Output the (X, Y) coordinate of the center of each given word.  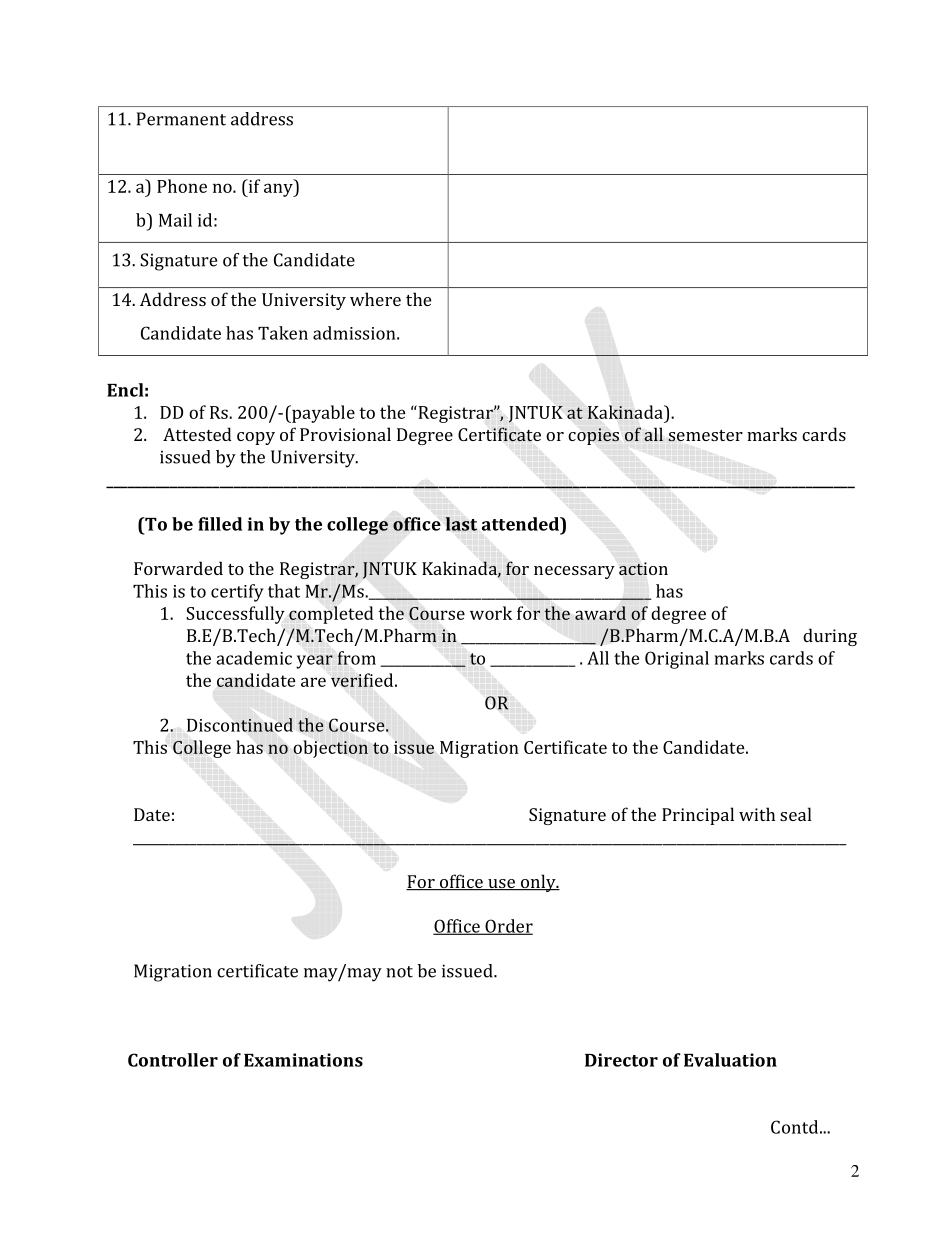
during (830, 637)
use (501, 884)
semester (705, 436)
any (279, 190)
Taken (283, 333)
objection (330, 749)
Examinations (303, 1060)
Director (621, 1060)
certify (237, 593)
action (643, 569)
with (757, 814)
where (375, 299)
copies (593, 436)
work (491, 613)
